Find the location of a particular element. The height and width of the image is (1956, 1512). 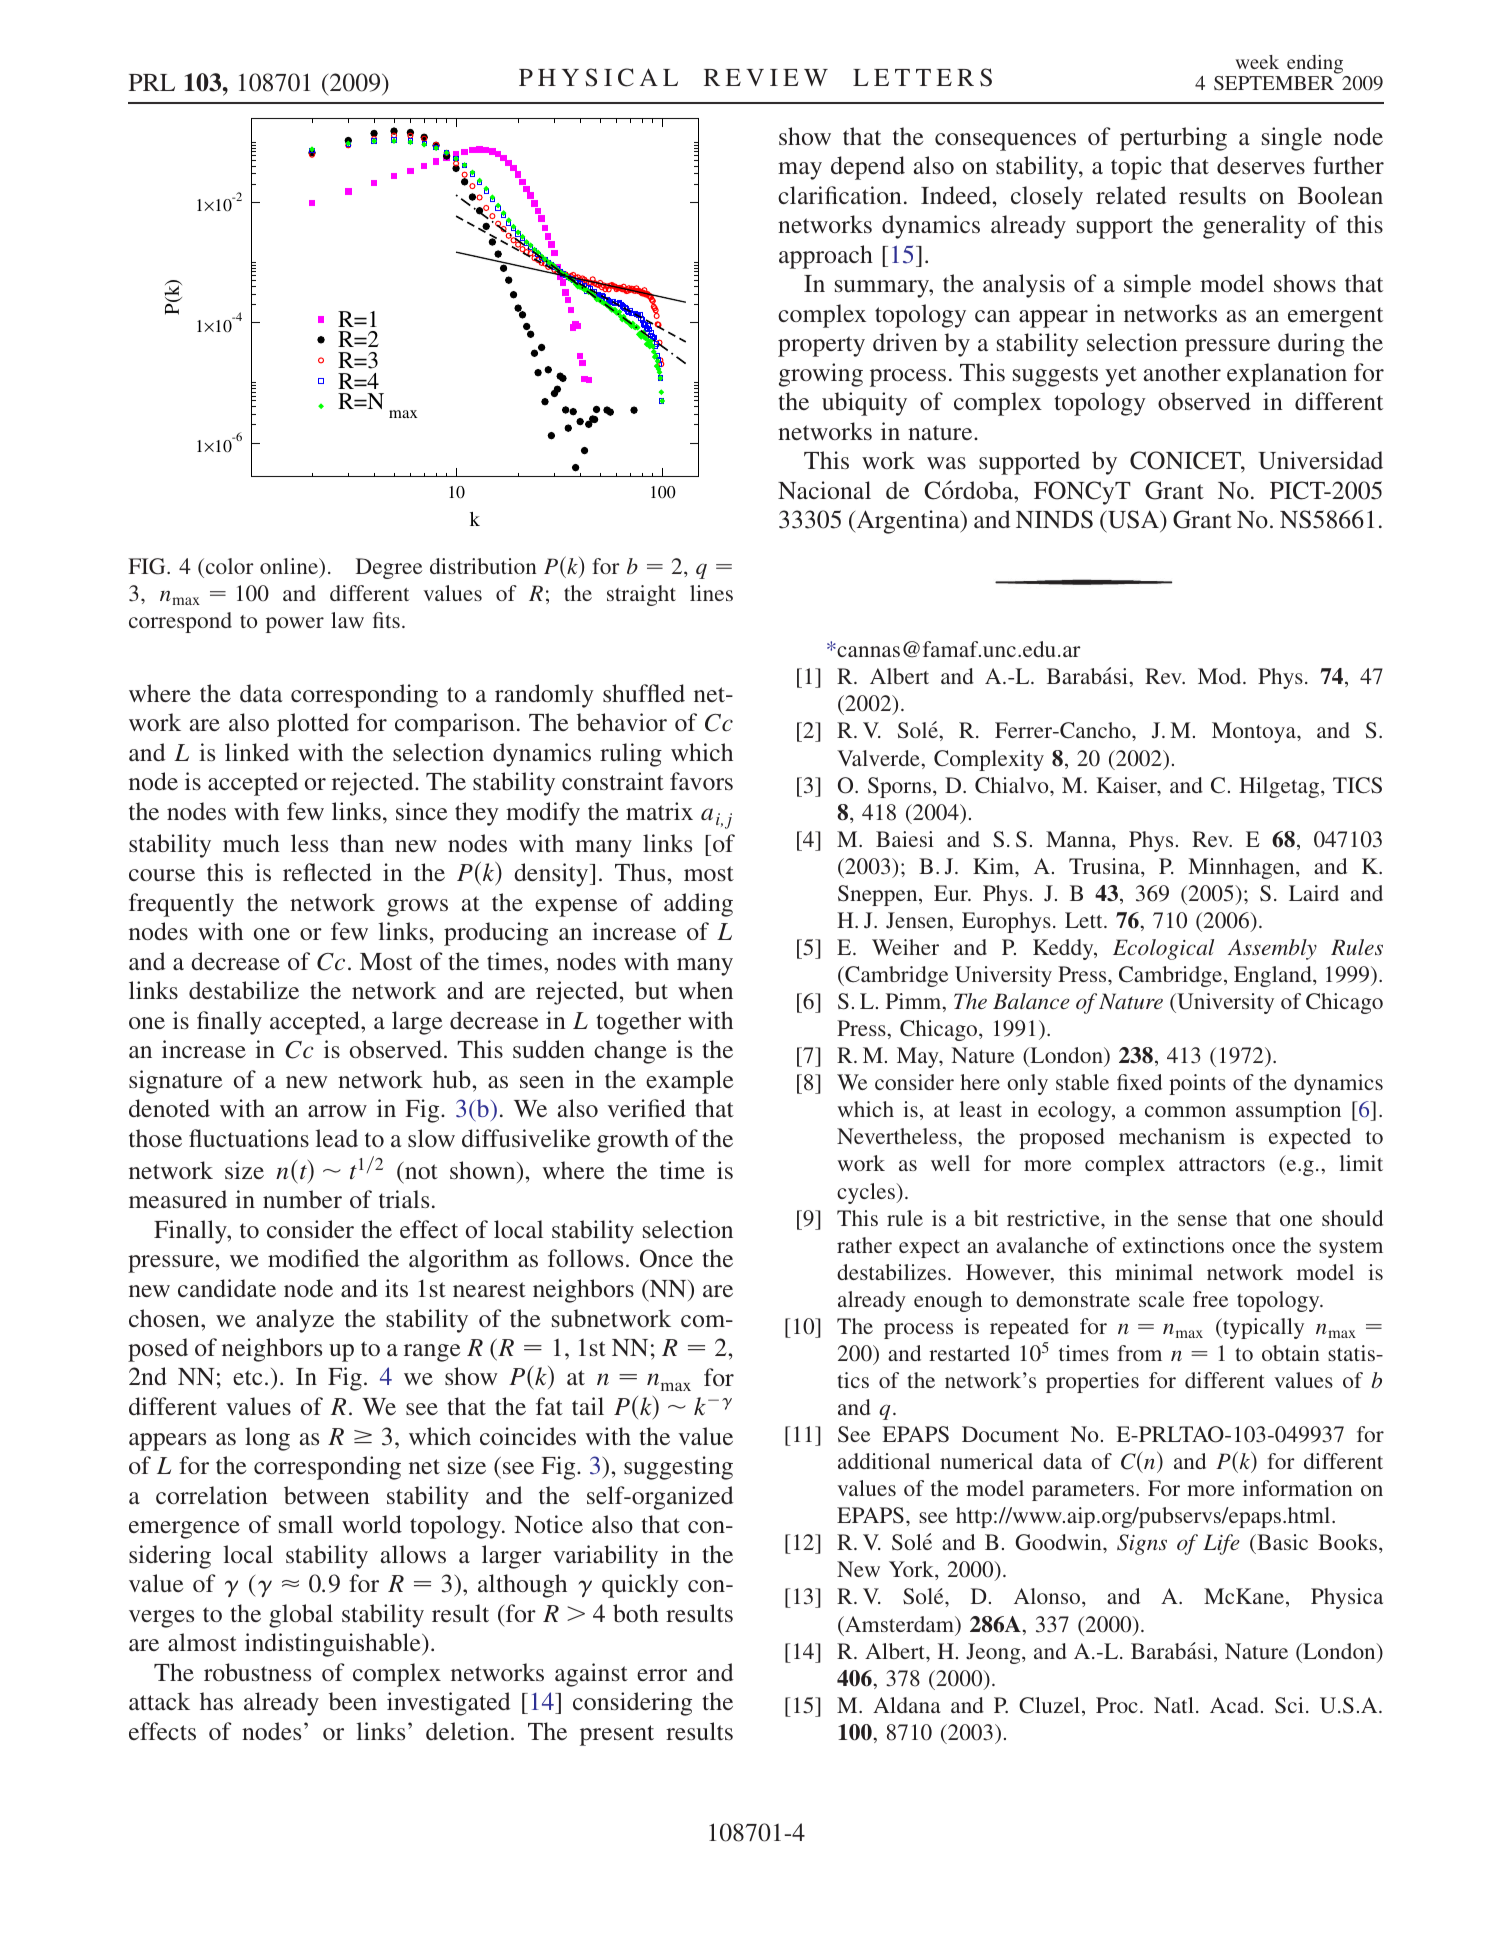

reflected is located at coordinates (327, 872).
